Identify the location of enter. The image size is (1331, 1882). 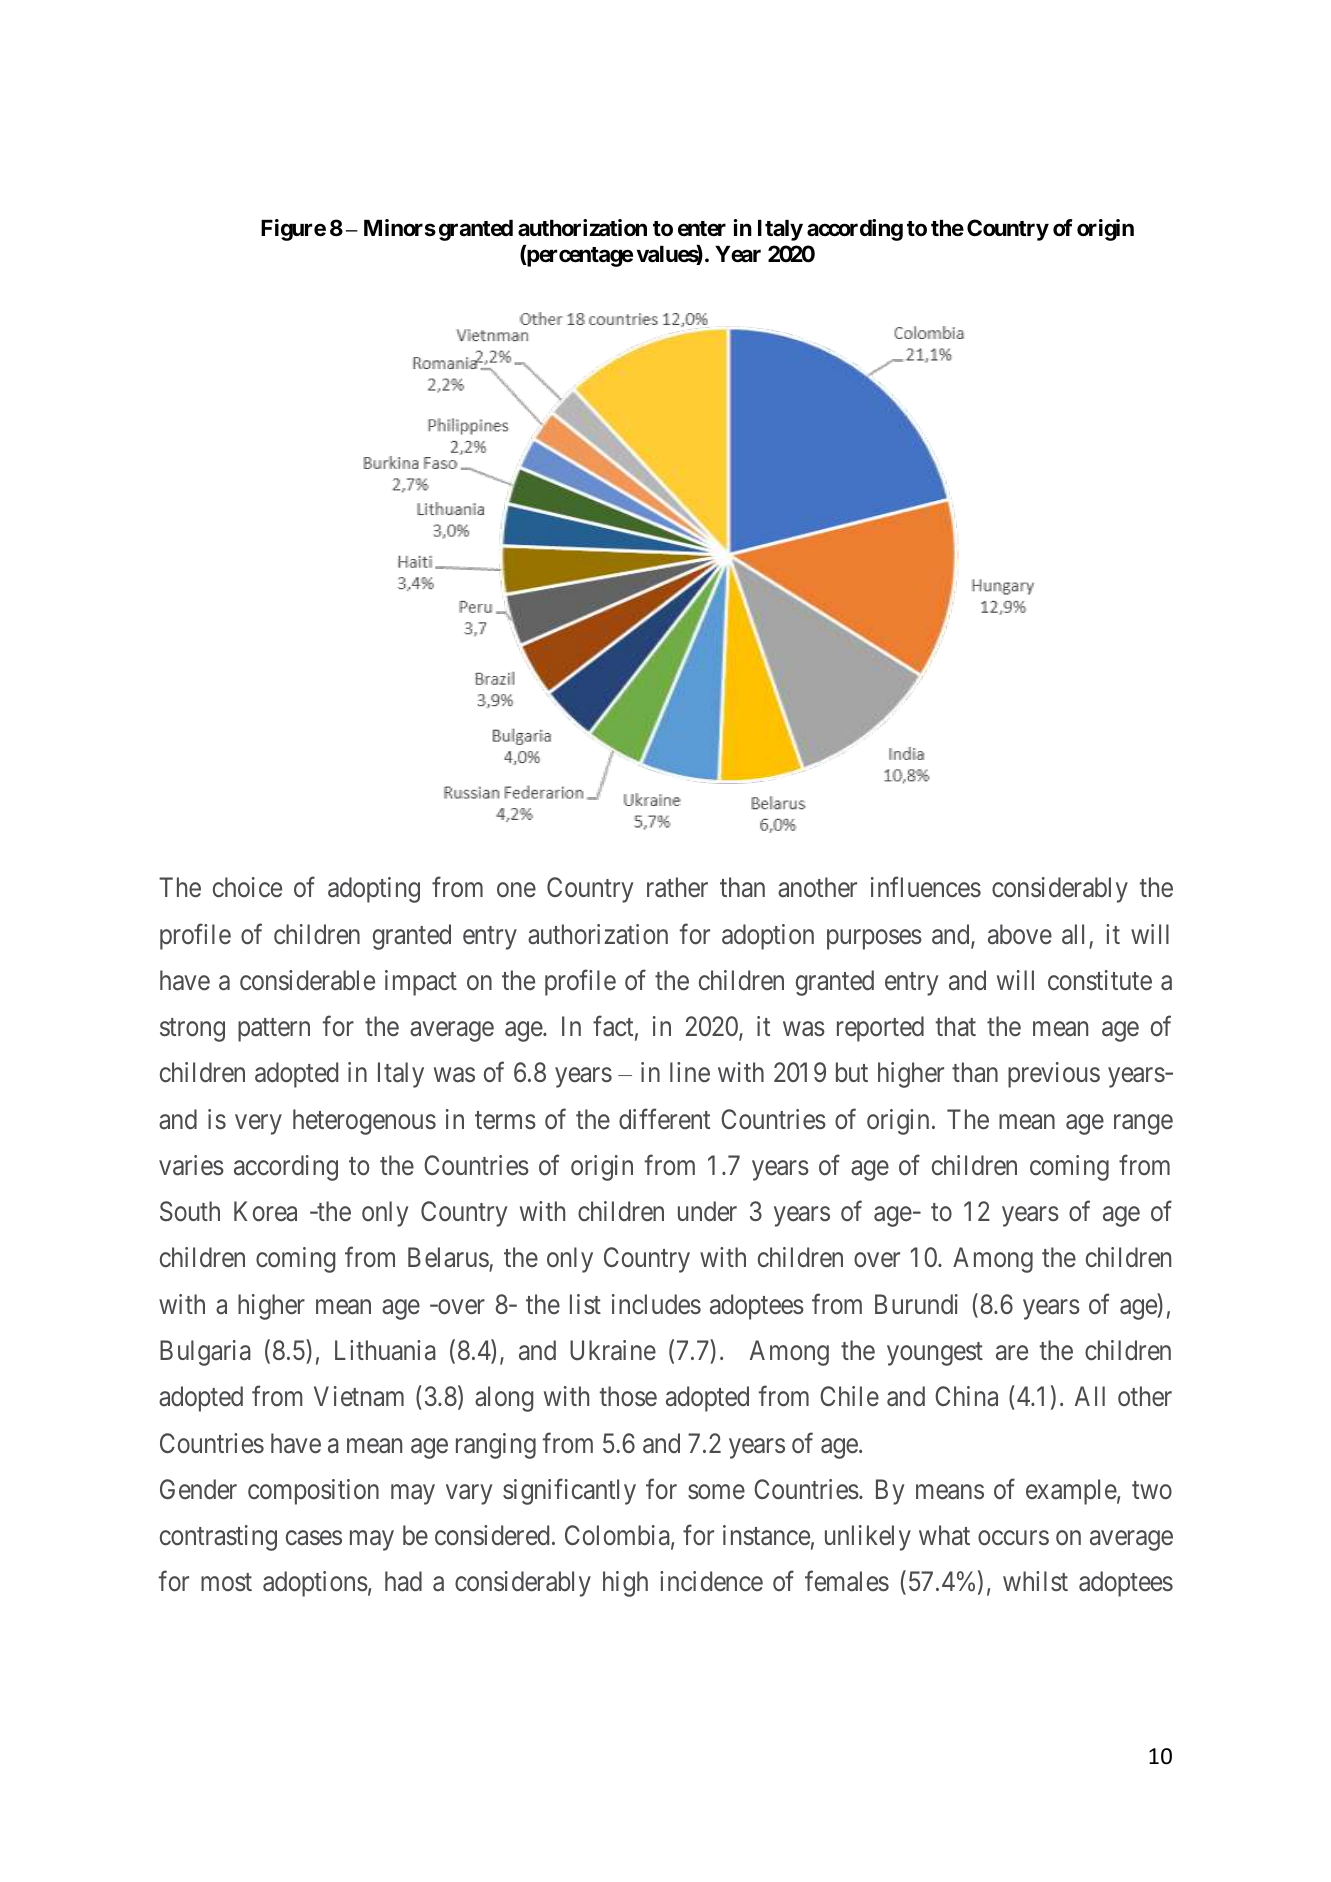
(702, 229).
